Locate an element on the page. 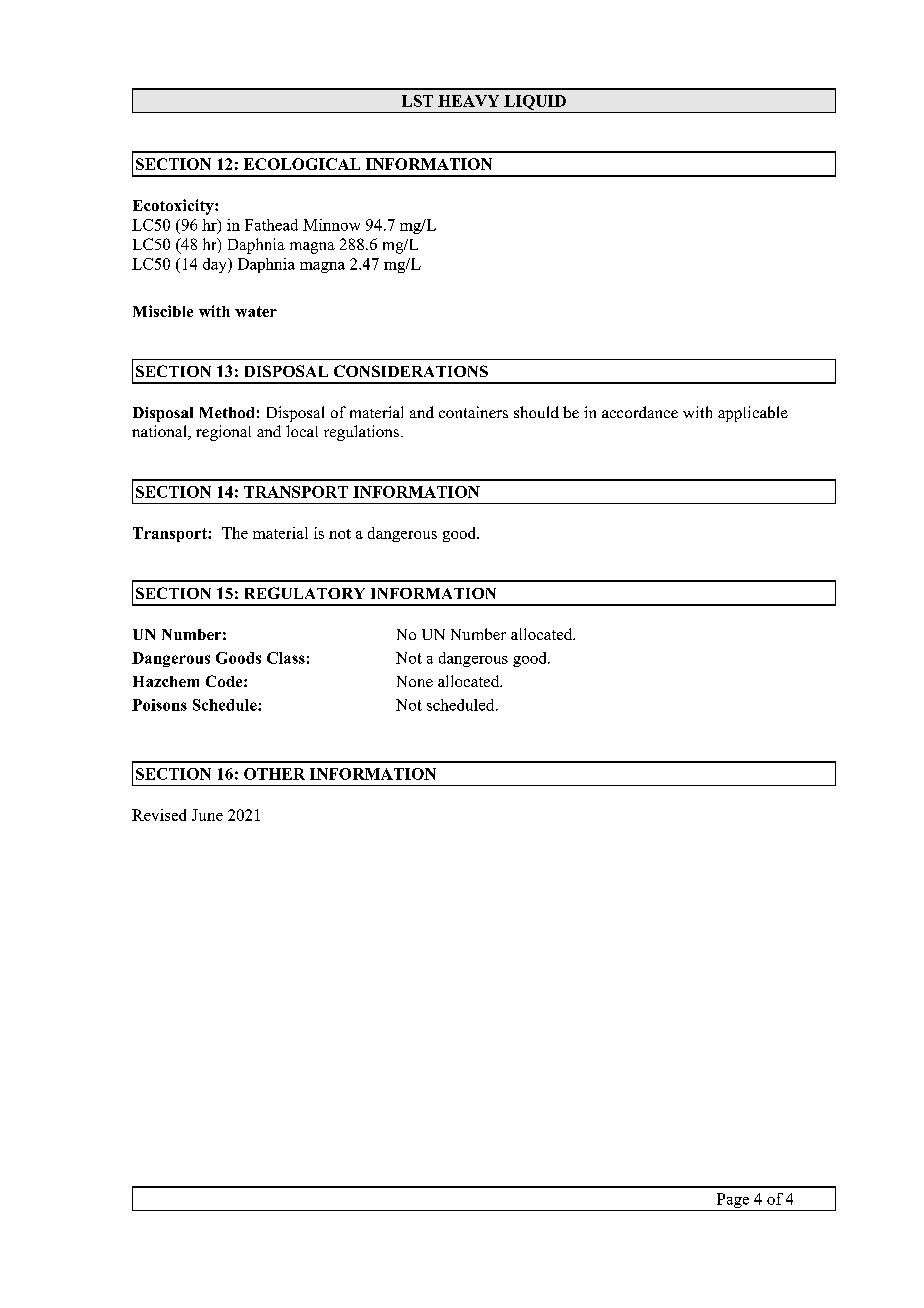 The image size is (924, 1308). CONSIDERATIONS is located at coordinates (411, 371).
